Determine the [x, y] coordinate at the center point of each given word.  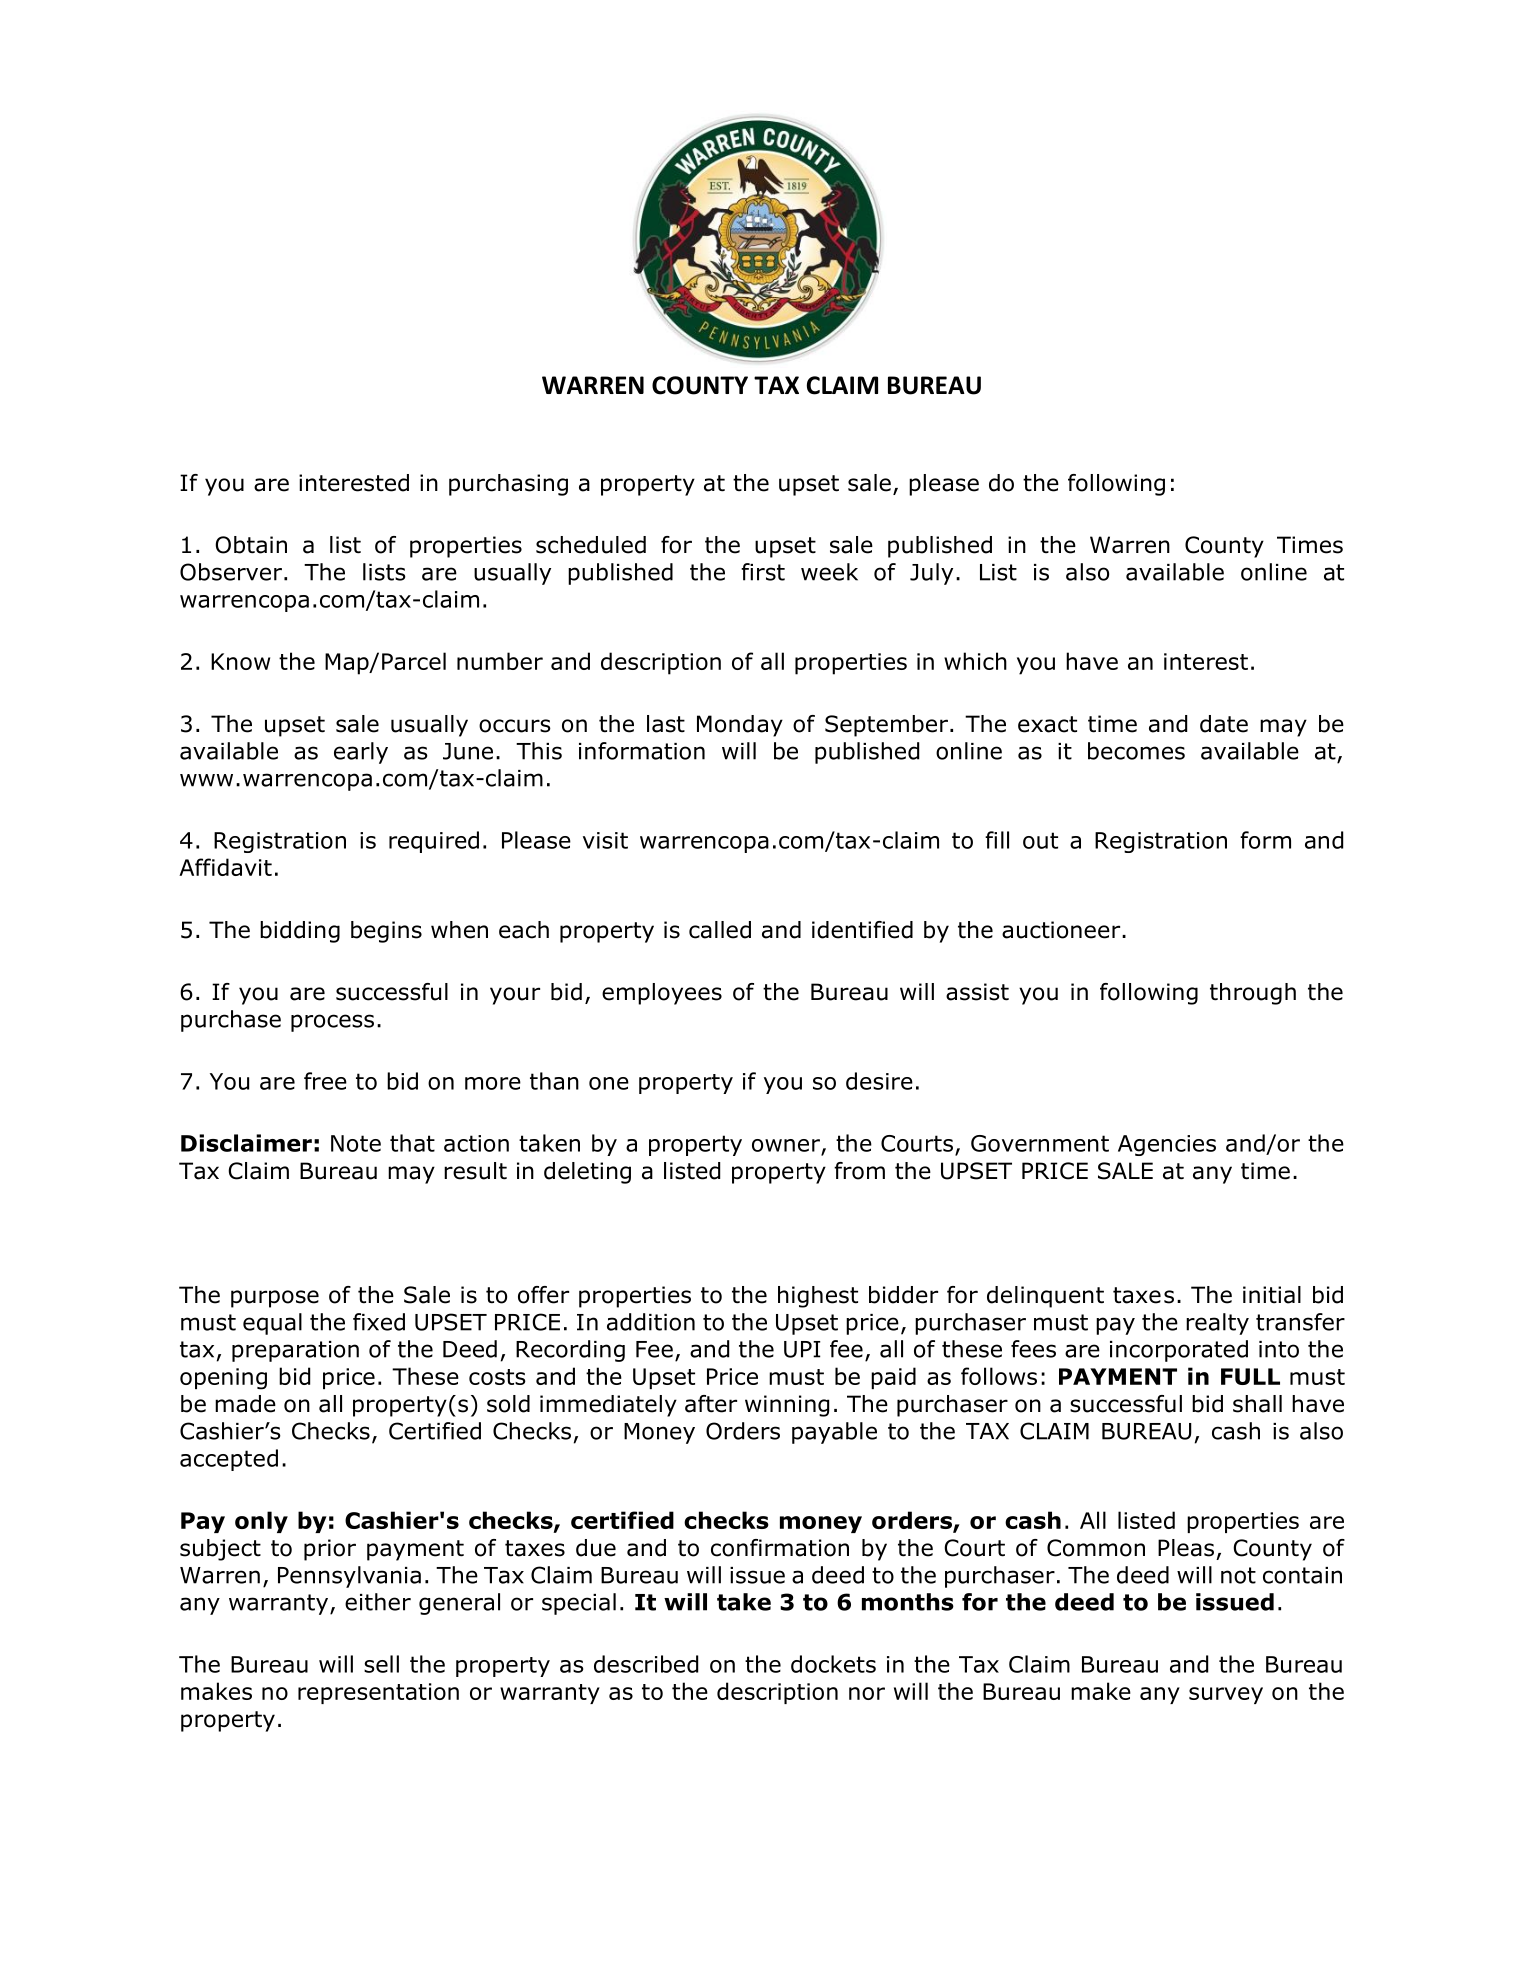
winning [787, 1406]
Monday [740, 726]
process [332, 1023]
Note [356, 1143]
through [1253, 994]
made [245, 1404]
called [720, 930]
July [931, 574]
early [361, 753]
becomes [1136, 751]
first [763, 572]
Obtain [251, 545]
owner [786, 1145]
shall [1257, 1404]
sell [381, 1664]
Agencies [1167, 1145]
